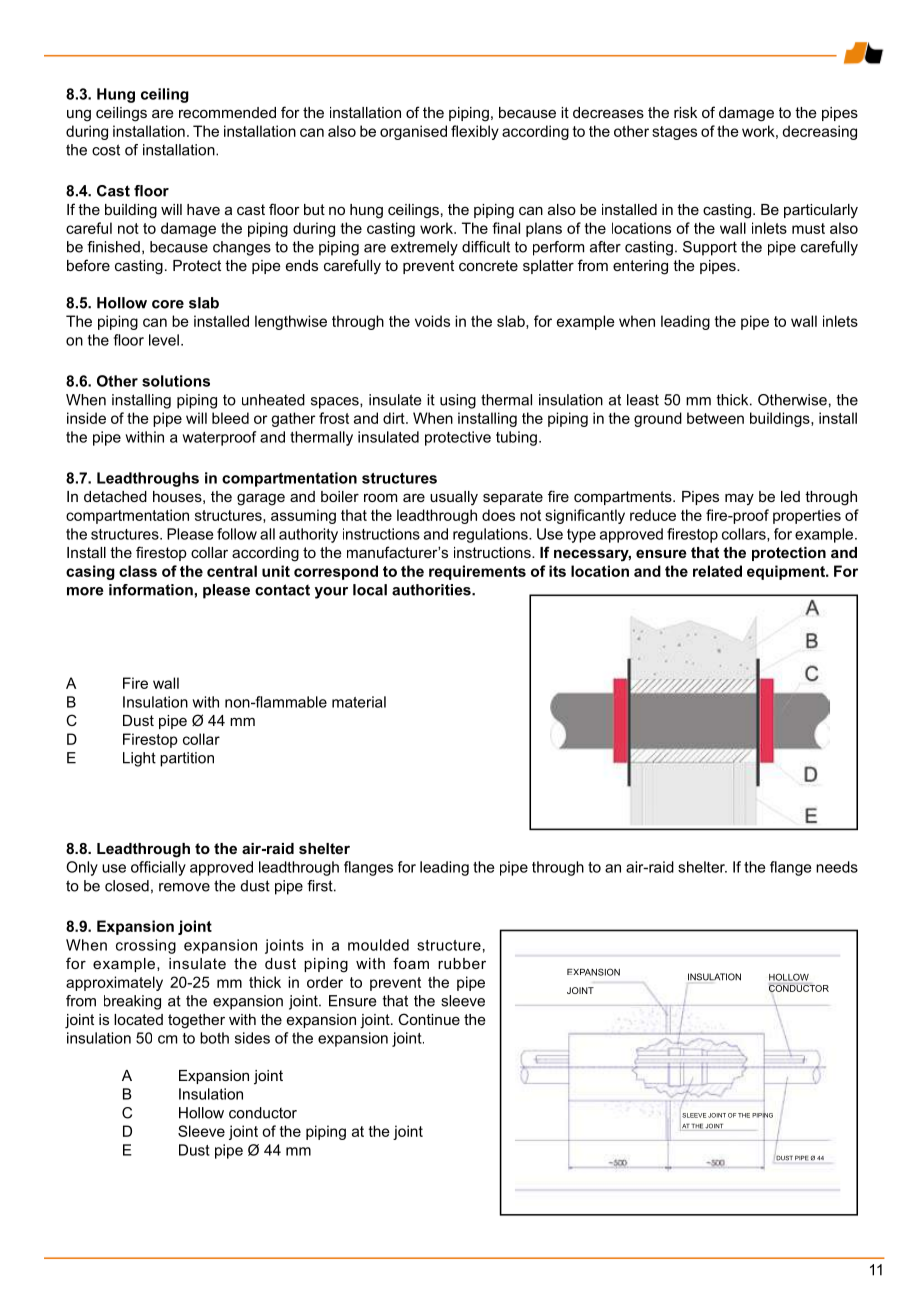 This document has height=1308, width=924. Describe the element at coordinates (477, 572) in the document. I see `requirements` at that location.
